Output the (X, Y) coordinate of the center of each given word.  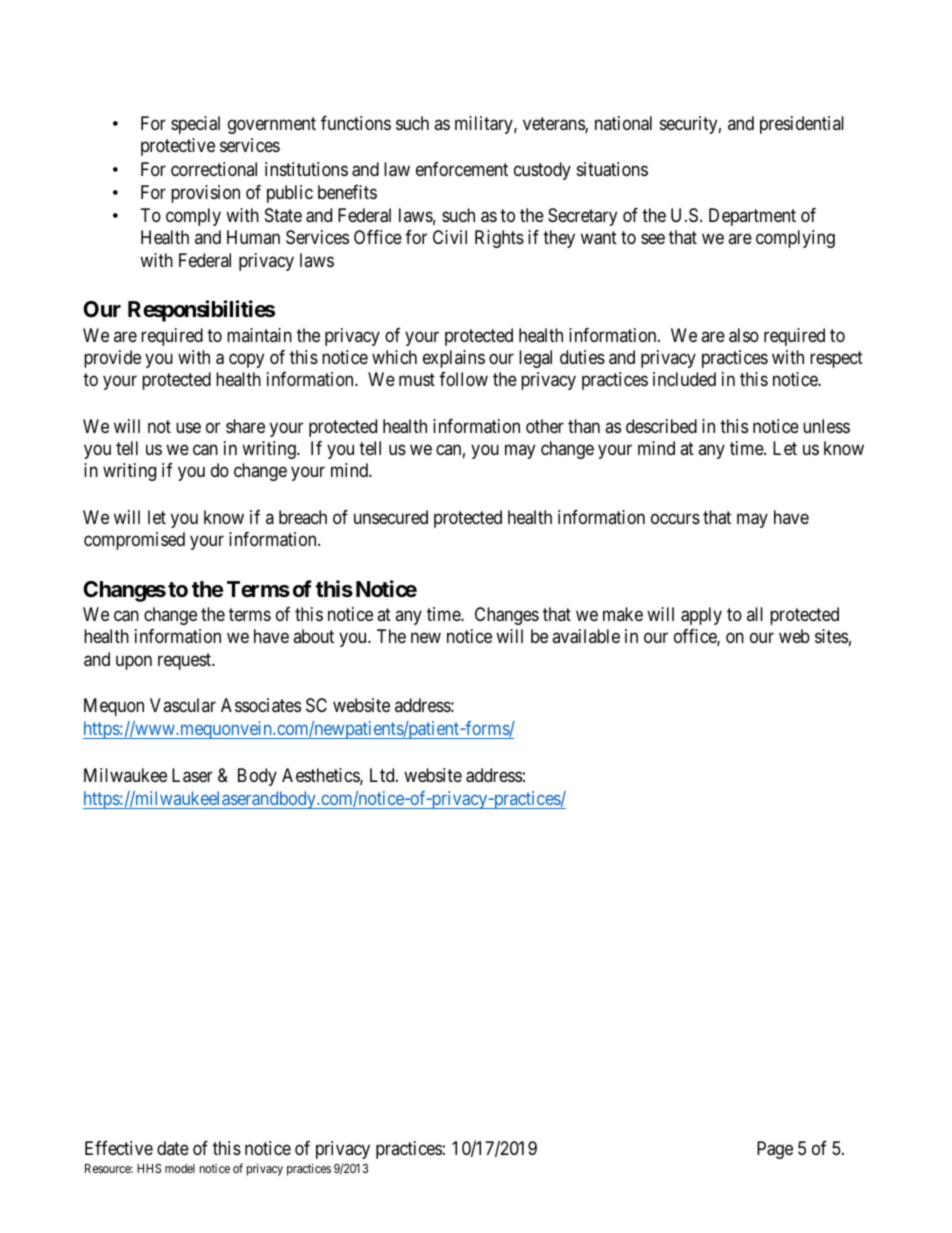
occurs (675, 518)
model (180, 1168)
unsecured (391, 517)
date (173, 1148)
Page (775, 1150)
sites (831, 636)
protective (178, 147)
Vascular (183, 705)
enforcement (462, 169)
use (188, 427)
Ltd (383, 775)
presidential (802, 125)
